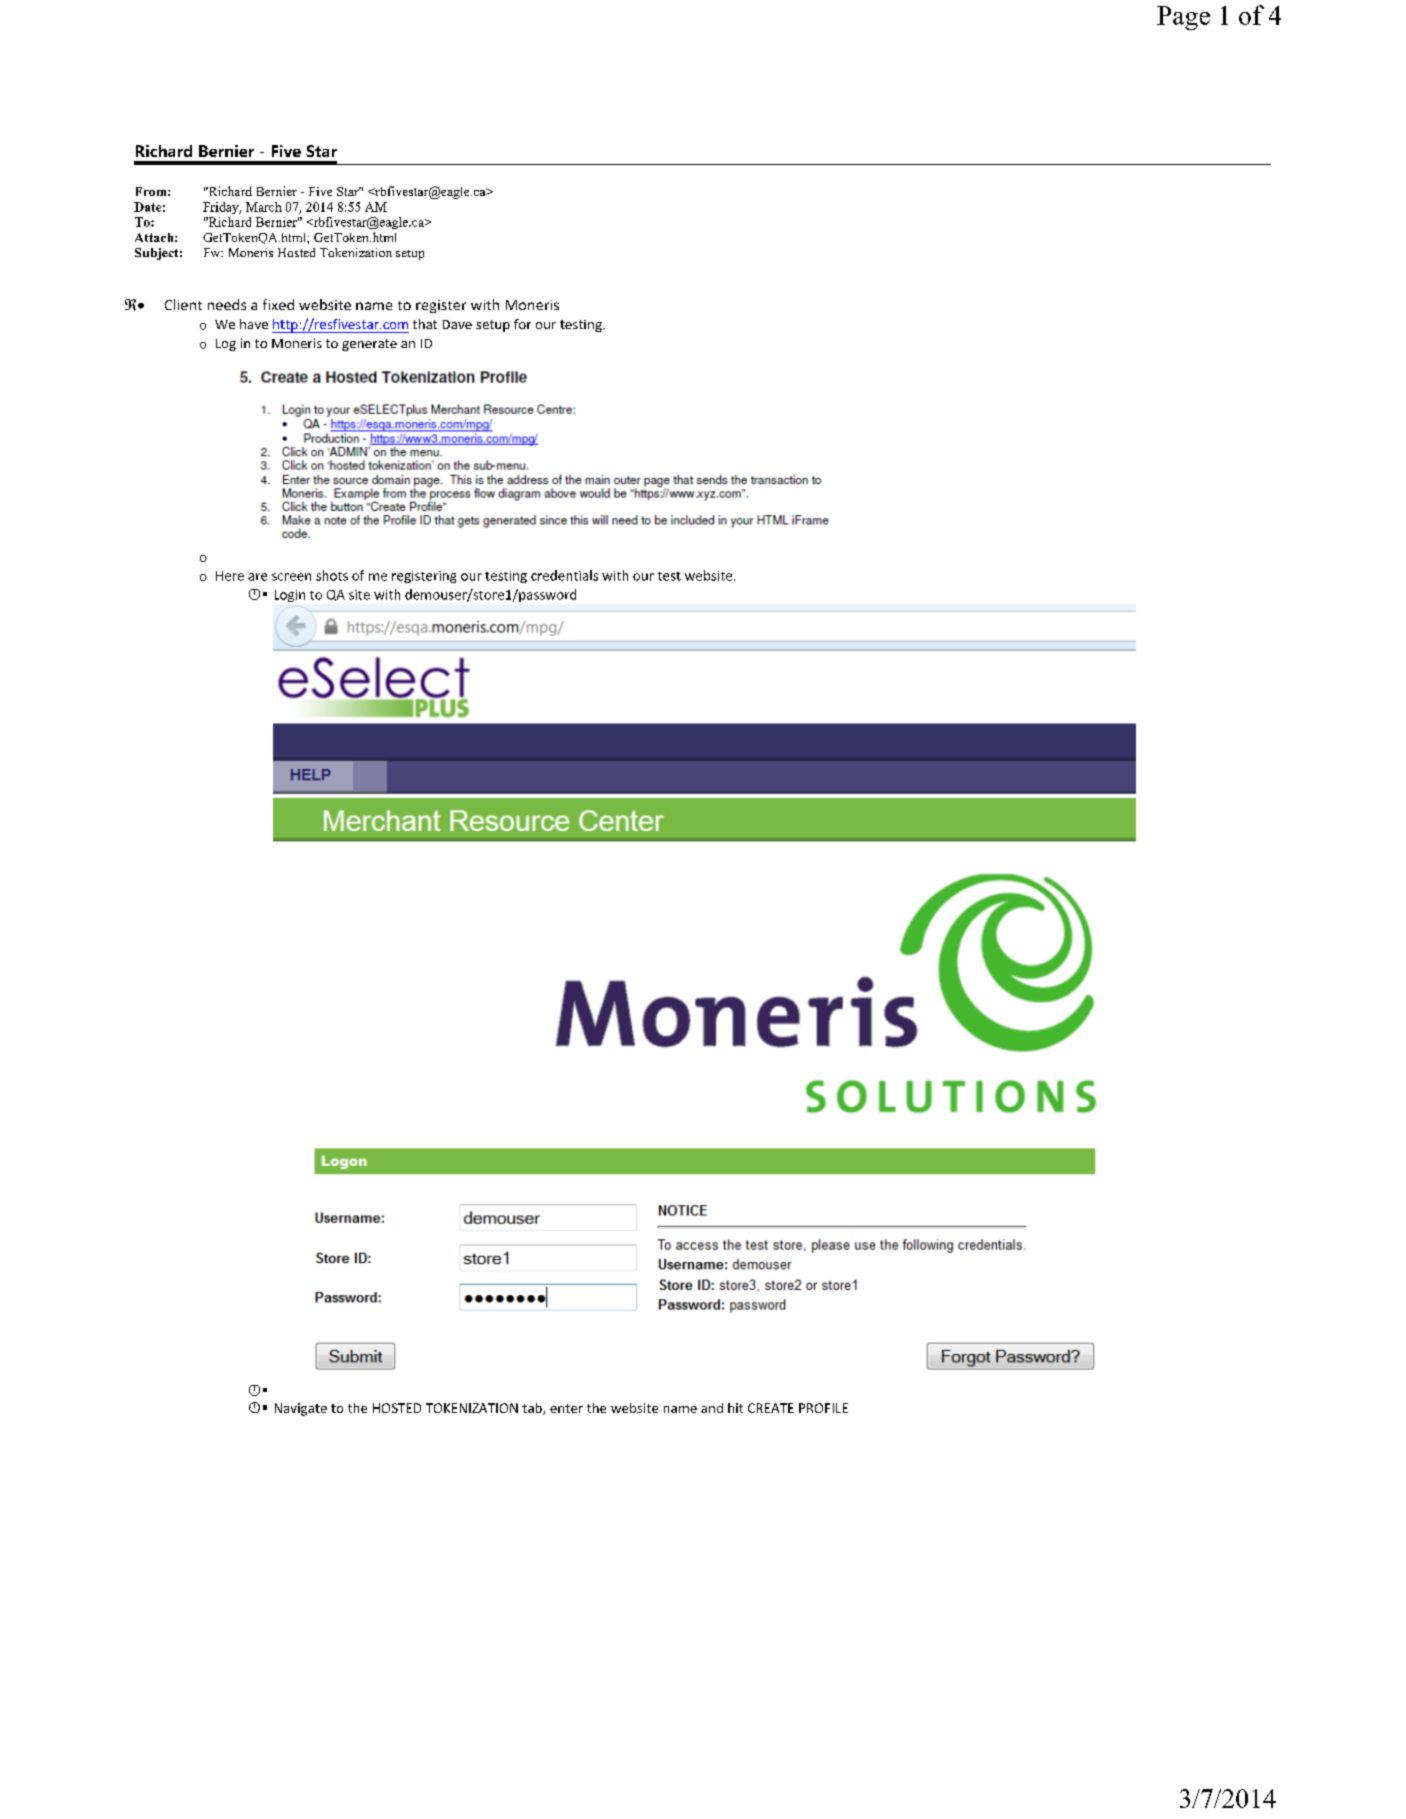  I want to click on are, so click(257, 577).
